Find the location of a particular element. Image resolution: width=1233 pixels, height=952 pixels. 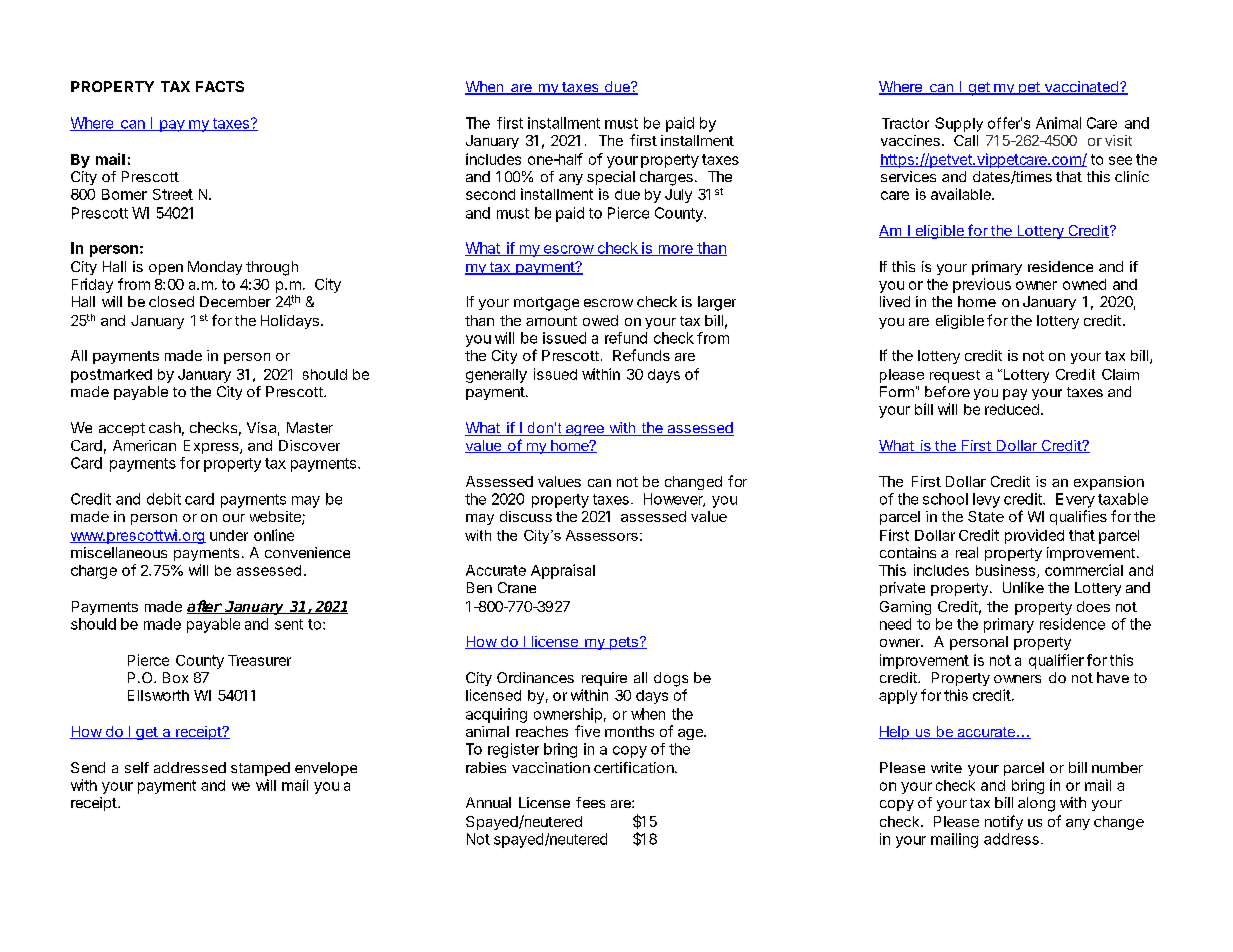

Express is located at coordinates (212, 447).
